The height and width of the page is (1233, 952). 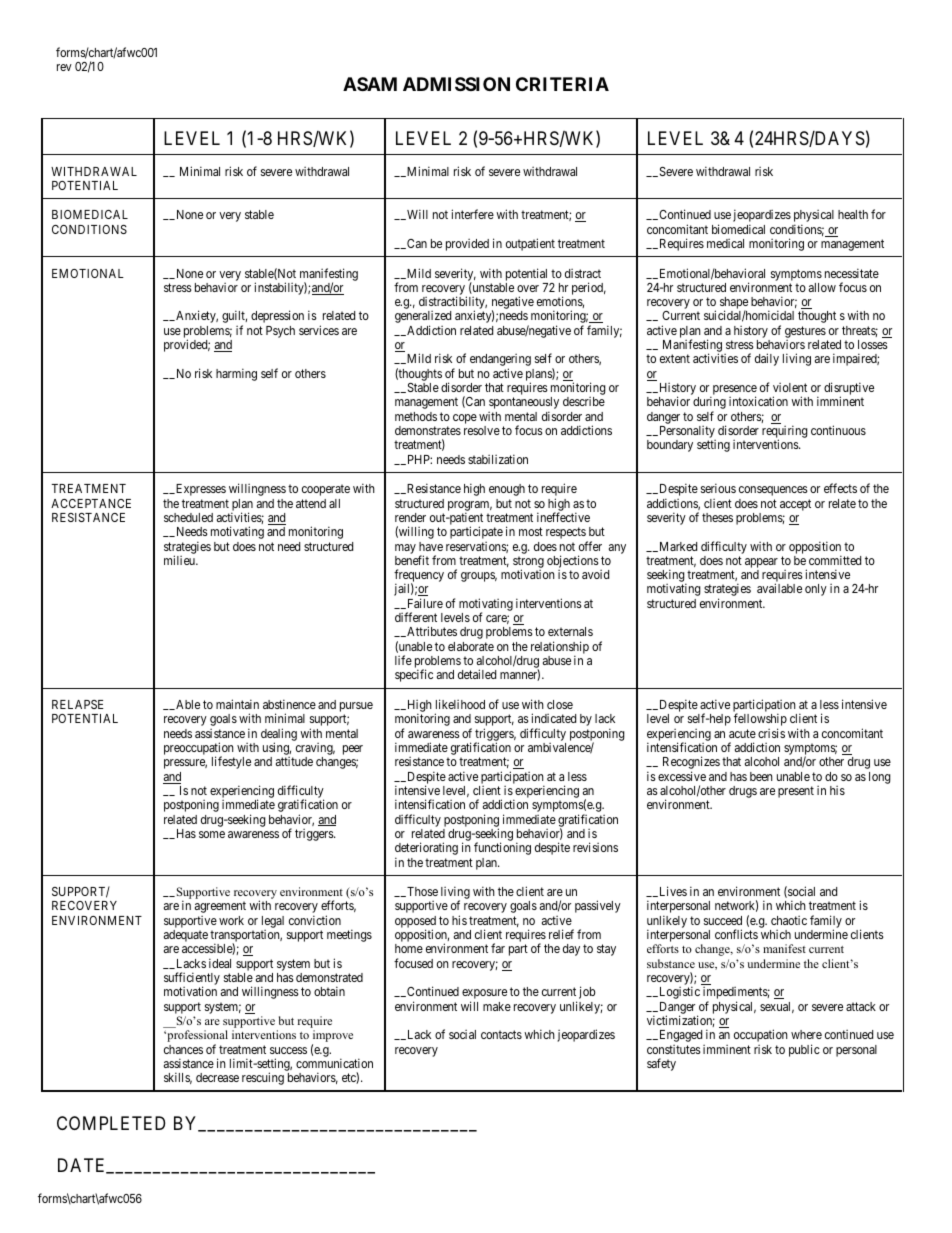 I want to click on only, so click(x=816, y=590).
